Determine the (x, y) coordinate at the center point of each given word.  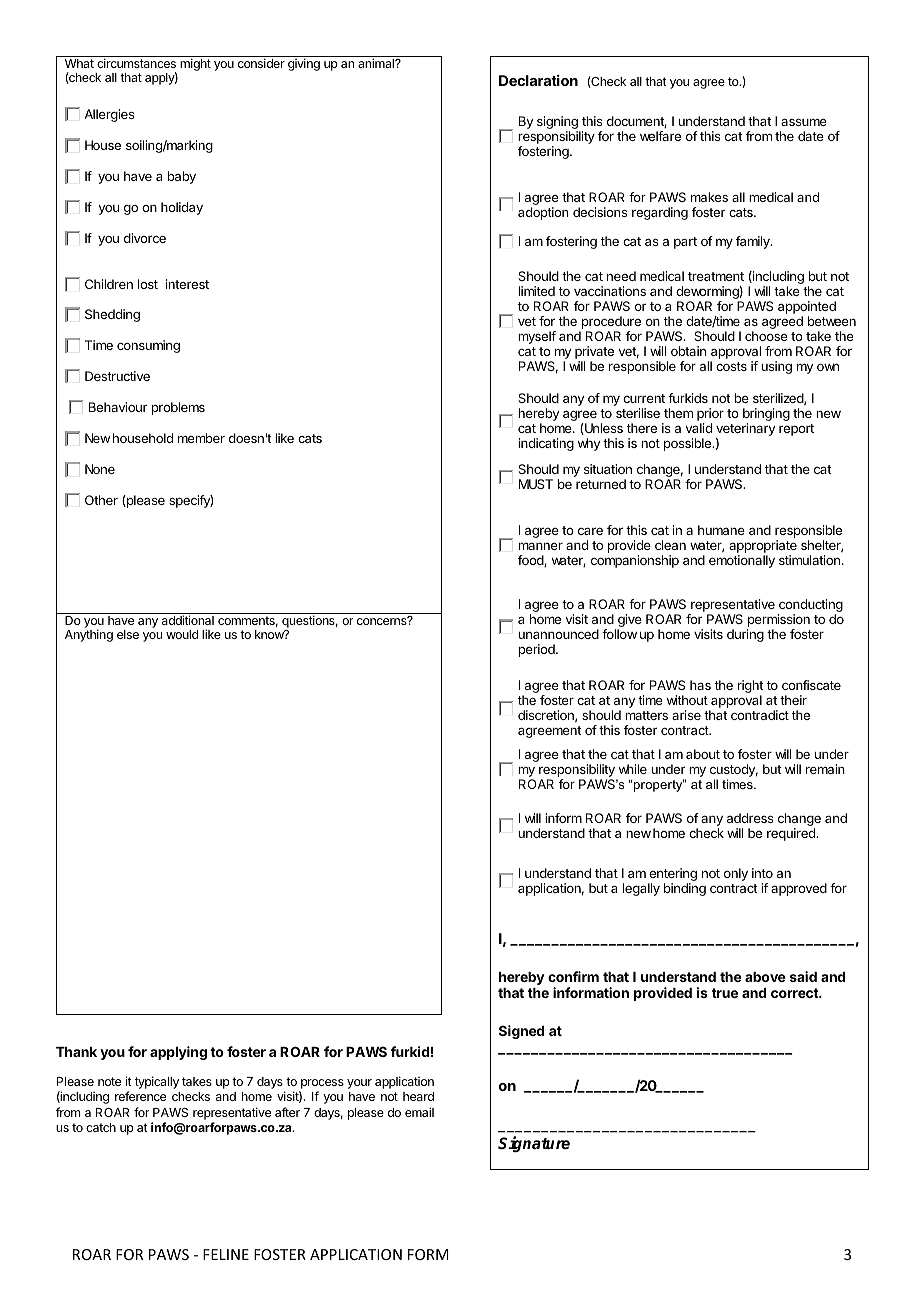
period (537, 650)
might (195, 64)
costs (731, 366)
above (765, 977)
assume (804, 122)
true (725, 993)
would (182, 634)
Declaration (538, 80)
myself (537, 337)
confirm (573, 976)
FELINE (226, 1254)
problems (178, 408)
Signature (534, 1144)
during (745, 635)
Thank (76, 1052)
